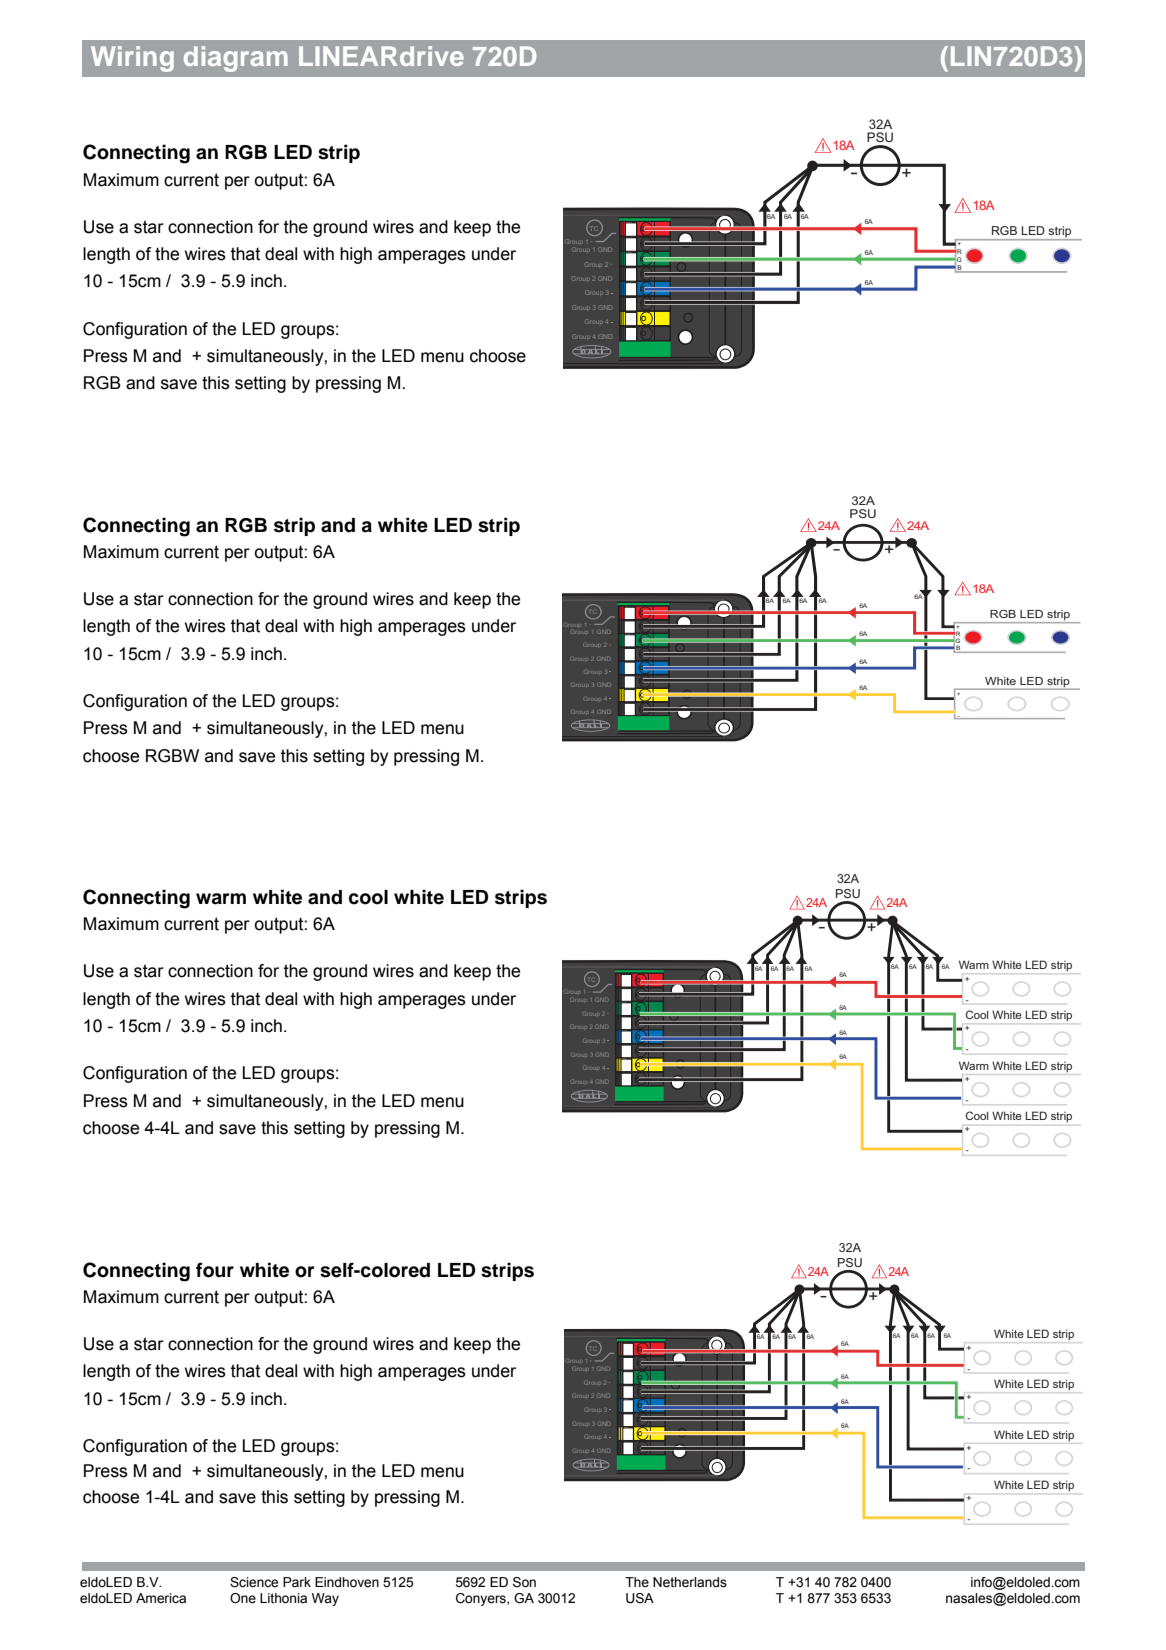  Describe the element at coordinates (524, 1582) in the document. I see `Son` at that location.
